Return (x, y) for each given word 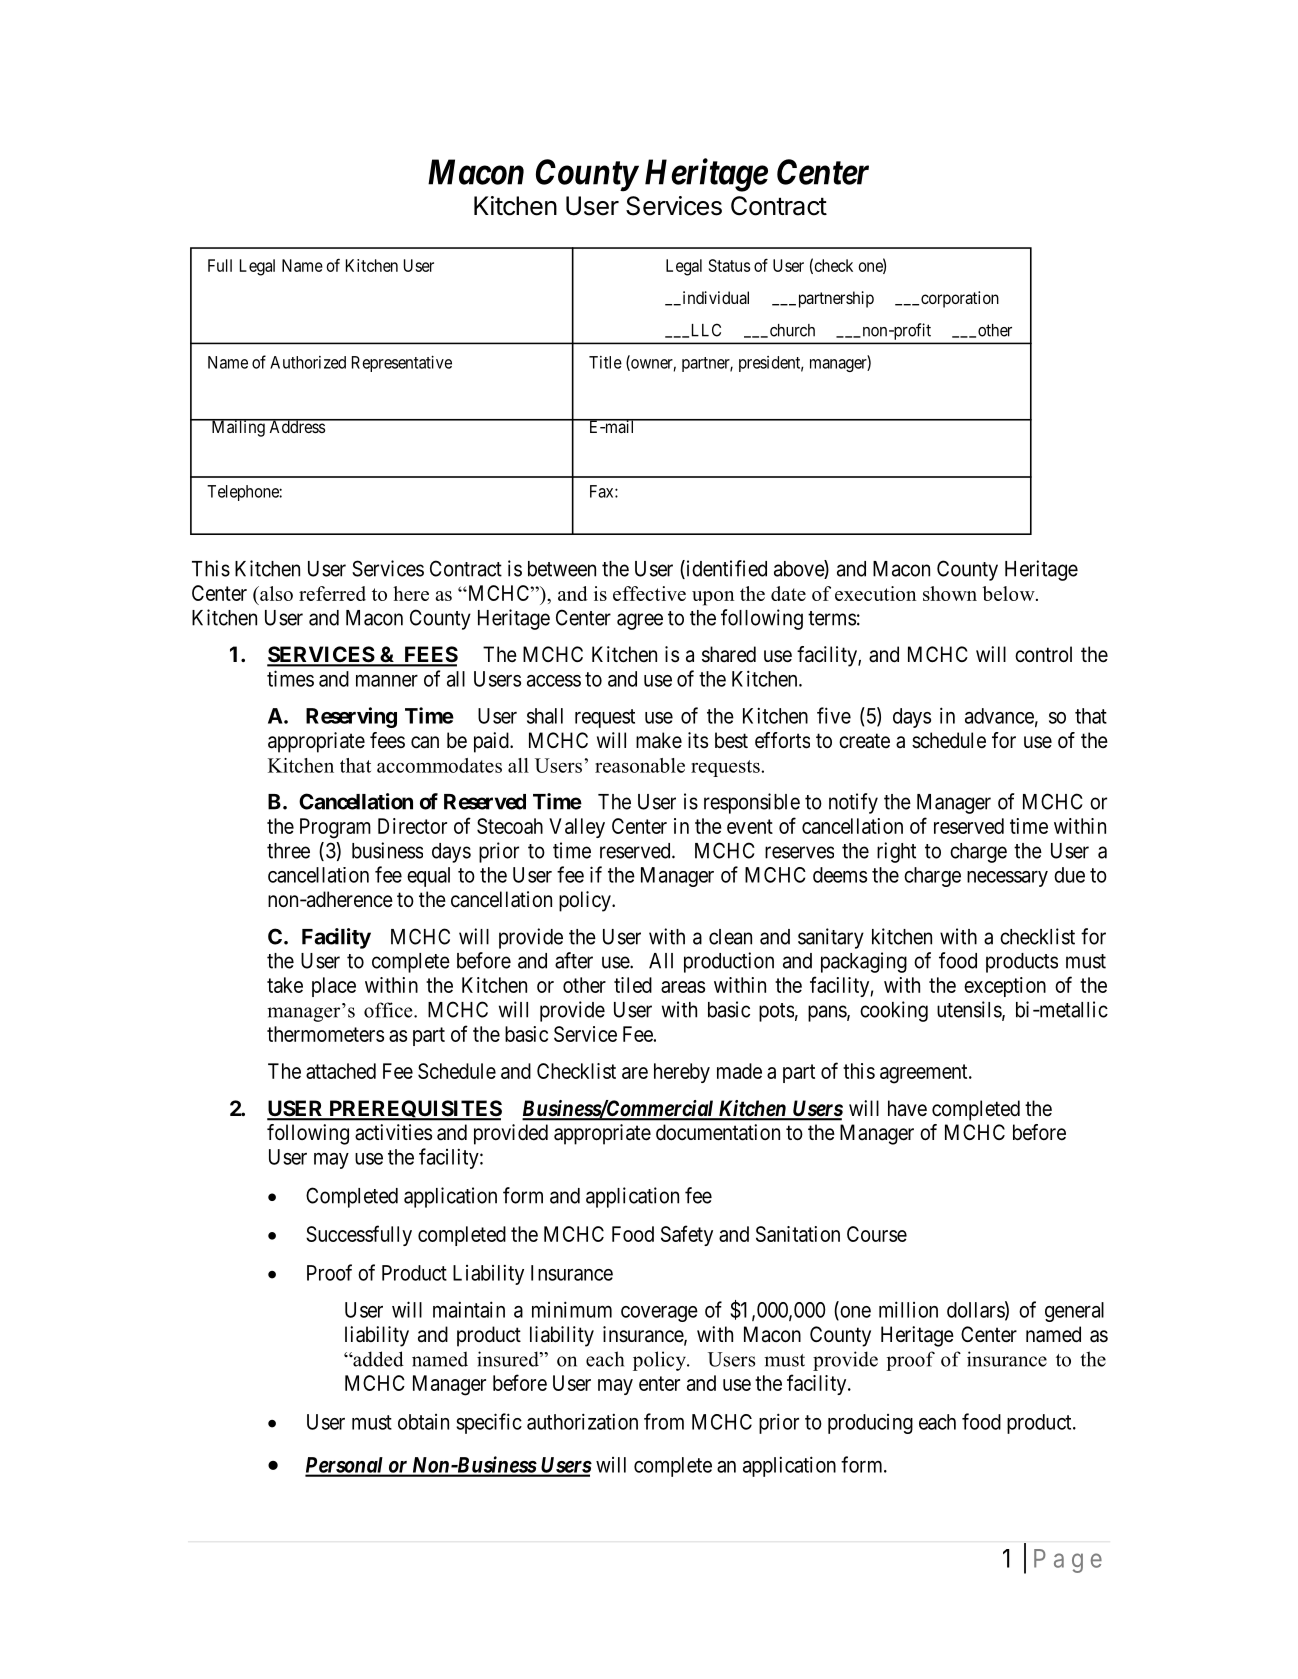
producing (870, 1424)
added (377, 1359)
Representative (402, 363)
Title (605, 362)
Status (729, 265)
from (664, 1421)
